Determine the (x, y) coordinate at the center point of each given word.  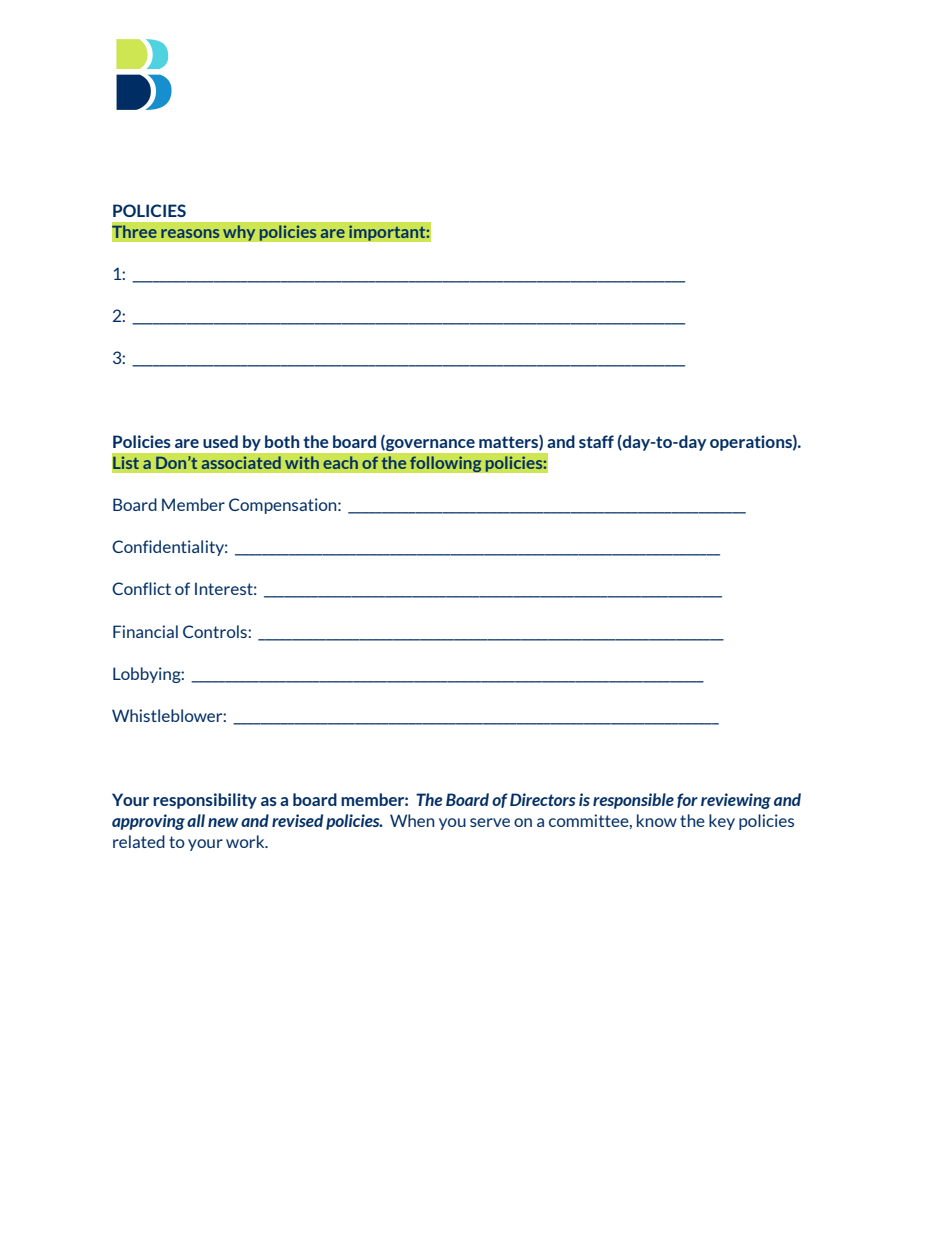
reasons (190, 233)
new (223, 822)
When (412, 820)
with (302, 463)
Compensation (284, 506)
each (340, 463)
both (282, 441)
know (657, 820)
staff (596, 441)
